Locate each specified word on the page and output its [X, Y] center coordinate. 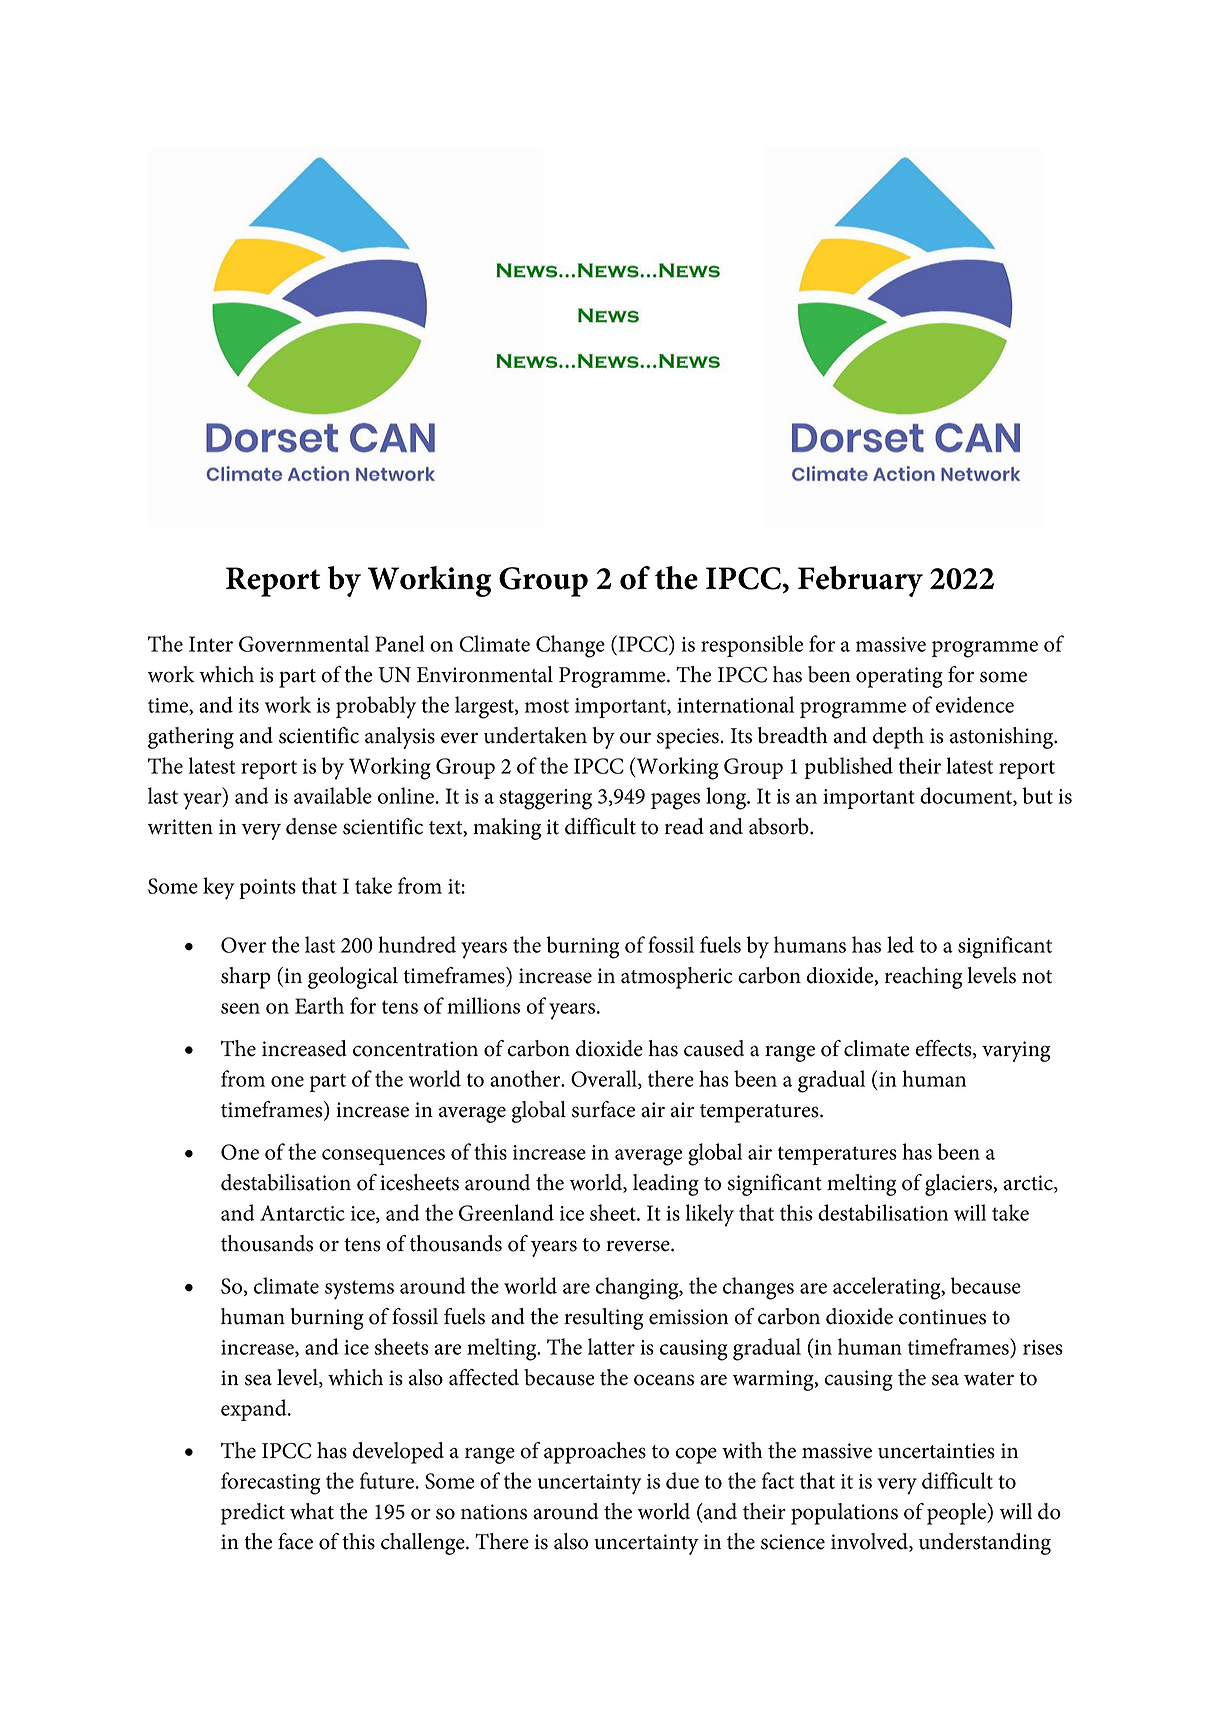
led [900, 944]
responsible [752, 646]
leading [666, 1185]
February [860, 581]
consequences [383, 1157]
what [312, 1511]
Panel [400, 643]
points [267, 889]
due [682, 1480]
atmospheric [676, 978]
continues [942, 1317]
